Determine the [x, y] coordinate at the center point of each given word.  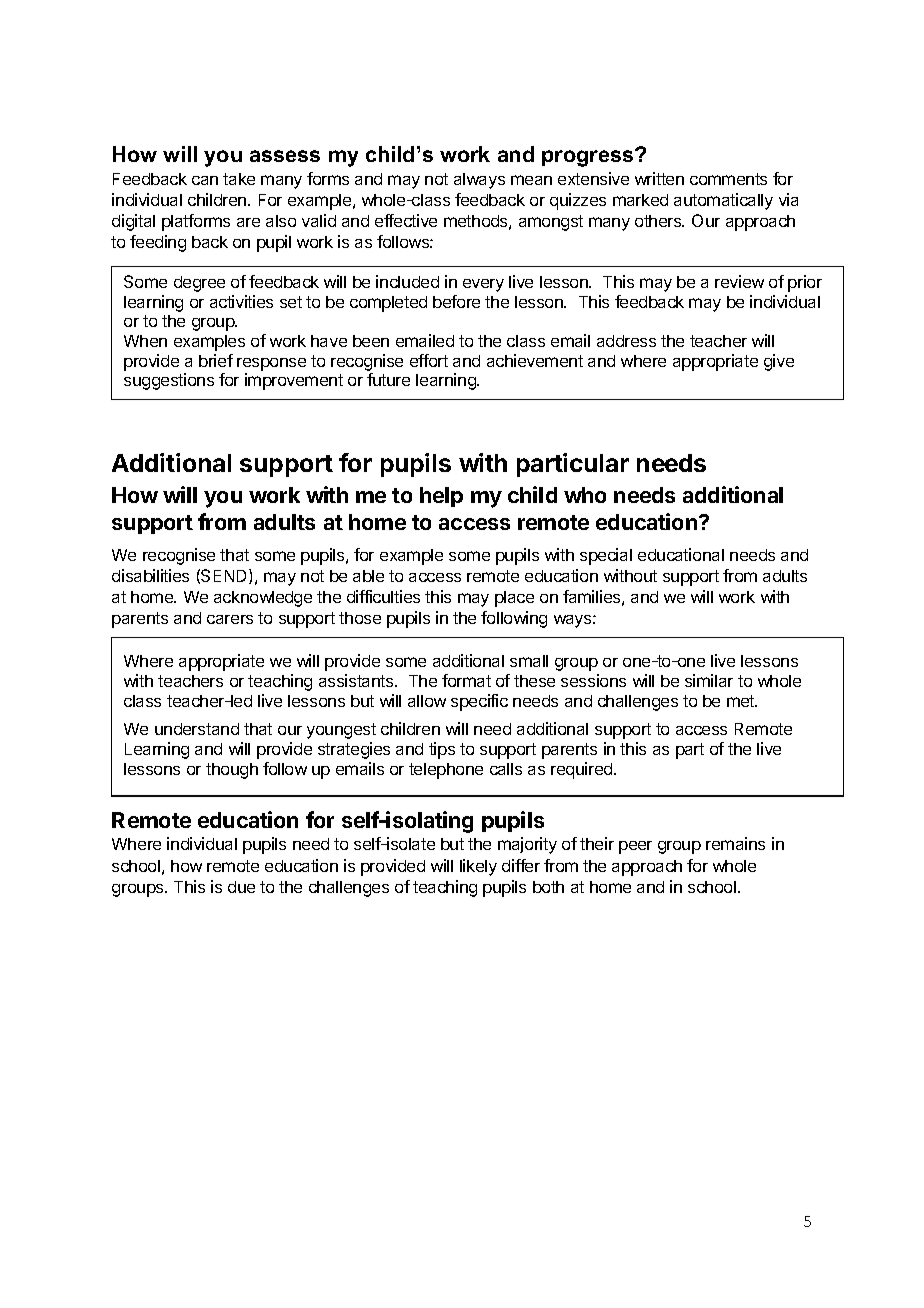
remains [735, 843]
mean [531, 180]
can [205, 180]
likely [478, 867]
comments [728, 179]
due [241, 887]
